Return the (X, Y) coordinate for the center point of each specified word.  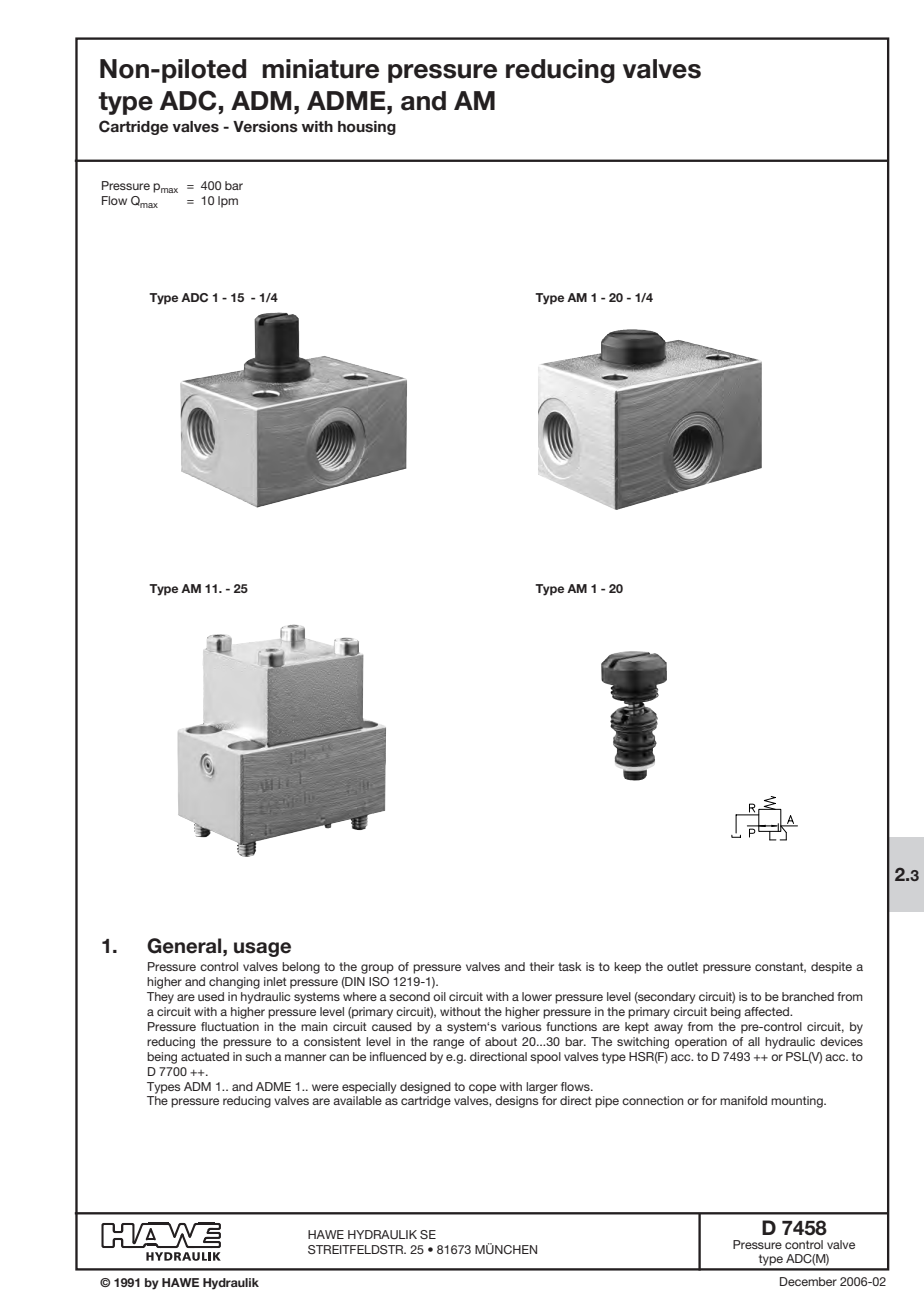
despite (831, 968)
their (542, 966)
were (325, 1087)
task (570, 966)
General (185, 946)
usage (262, 949)
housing (367, 128)
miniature (320, 69)
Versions (265, 127)
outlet (682, 966)
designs (517, 1102)
